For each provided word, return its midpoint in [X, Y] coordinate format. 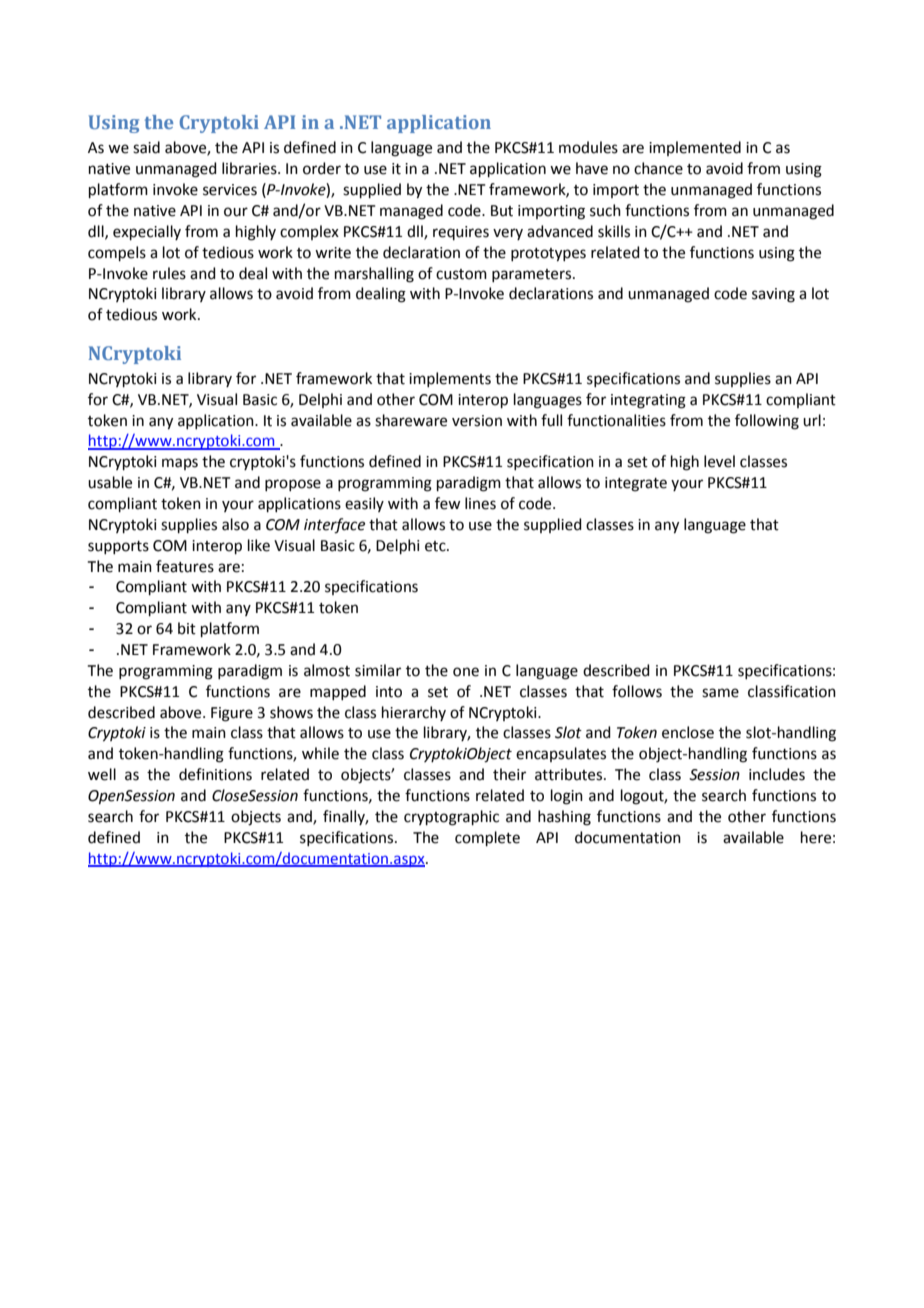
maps [180, 464]
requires [461, 233]
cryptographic [451, 818]
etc [436, 546]
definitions [215, 774]
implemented [695, 148]
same [720, 693]
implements [450, 379]
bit [187, 628]
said [146, 147]
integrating [648, 401]
